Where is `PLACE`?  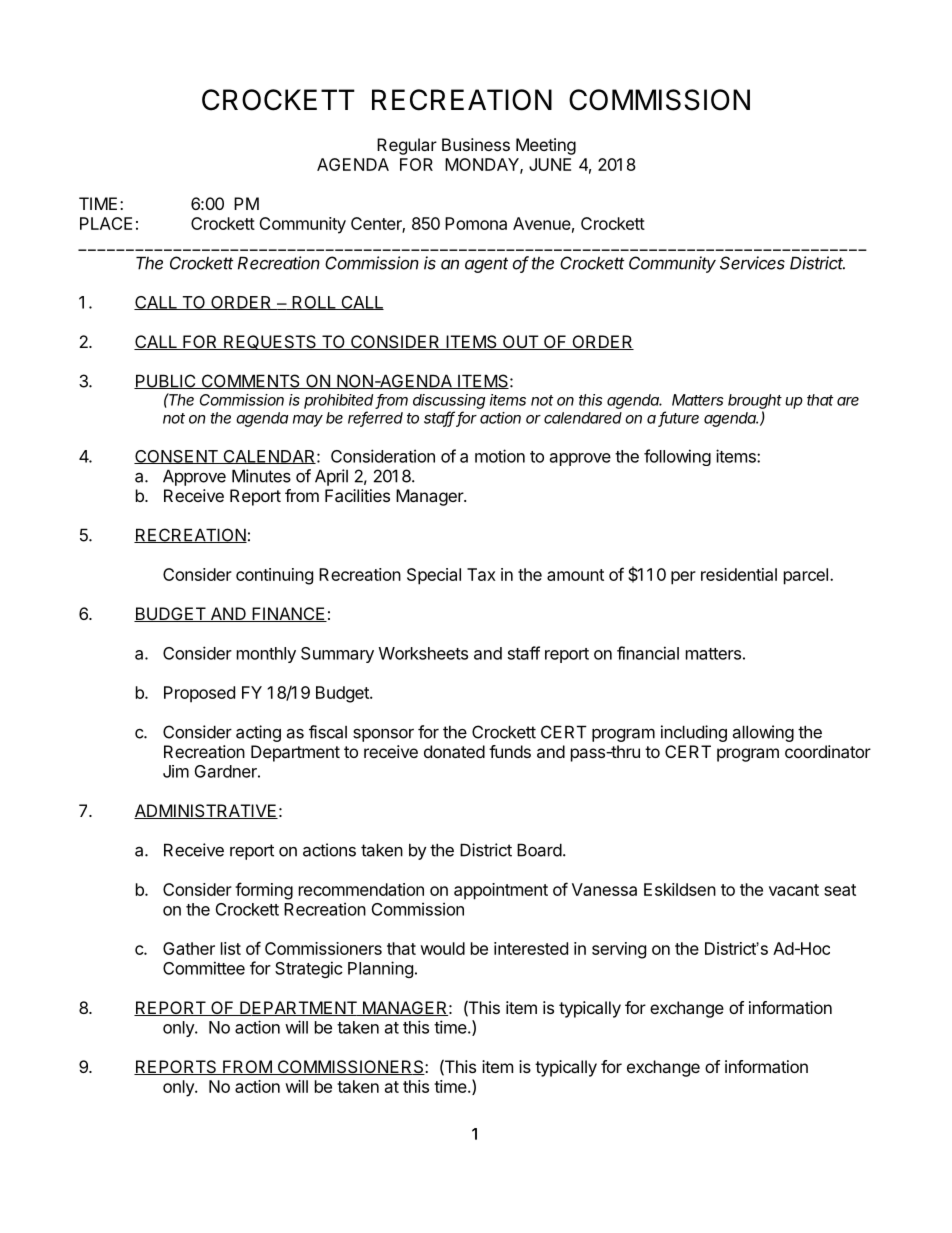
PLACE is located at coordinates (106, 223).
